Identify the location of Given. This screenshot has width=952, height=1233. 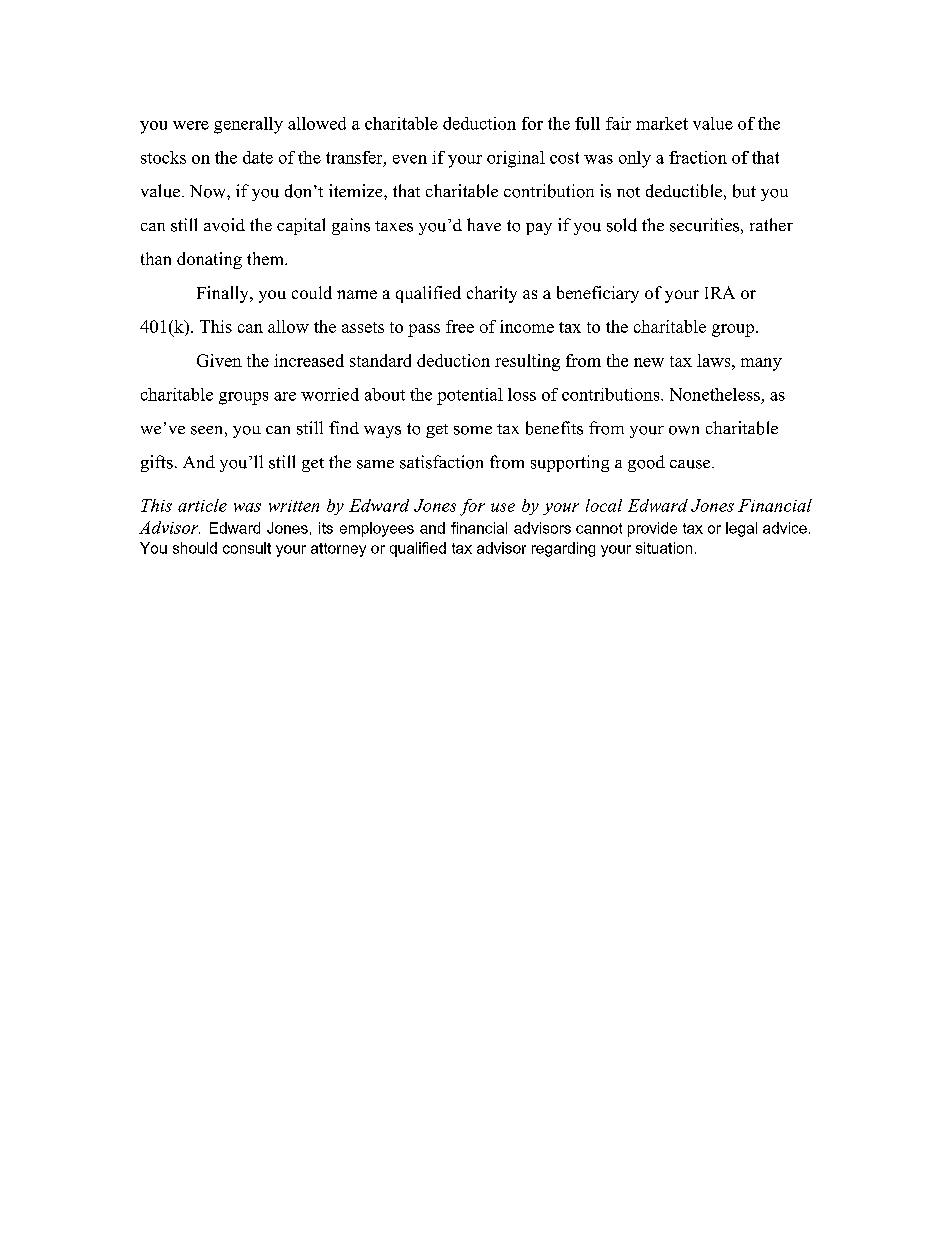
(219, 360).
